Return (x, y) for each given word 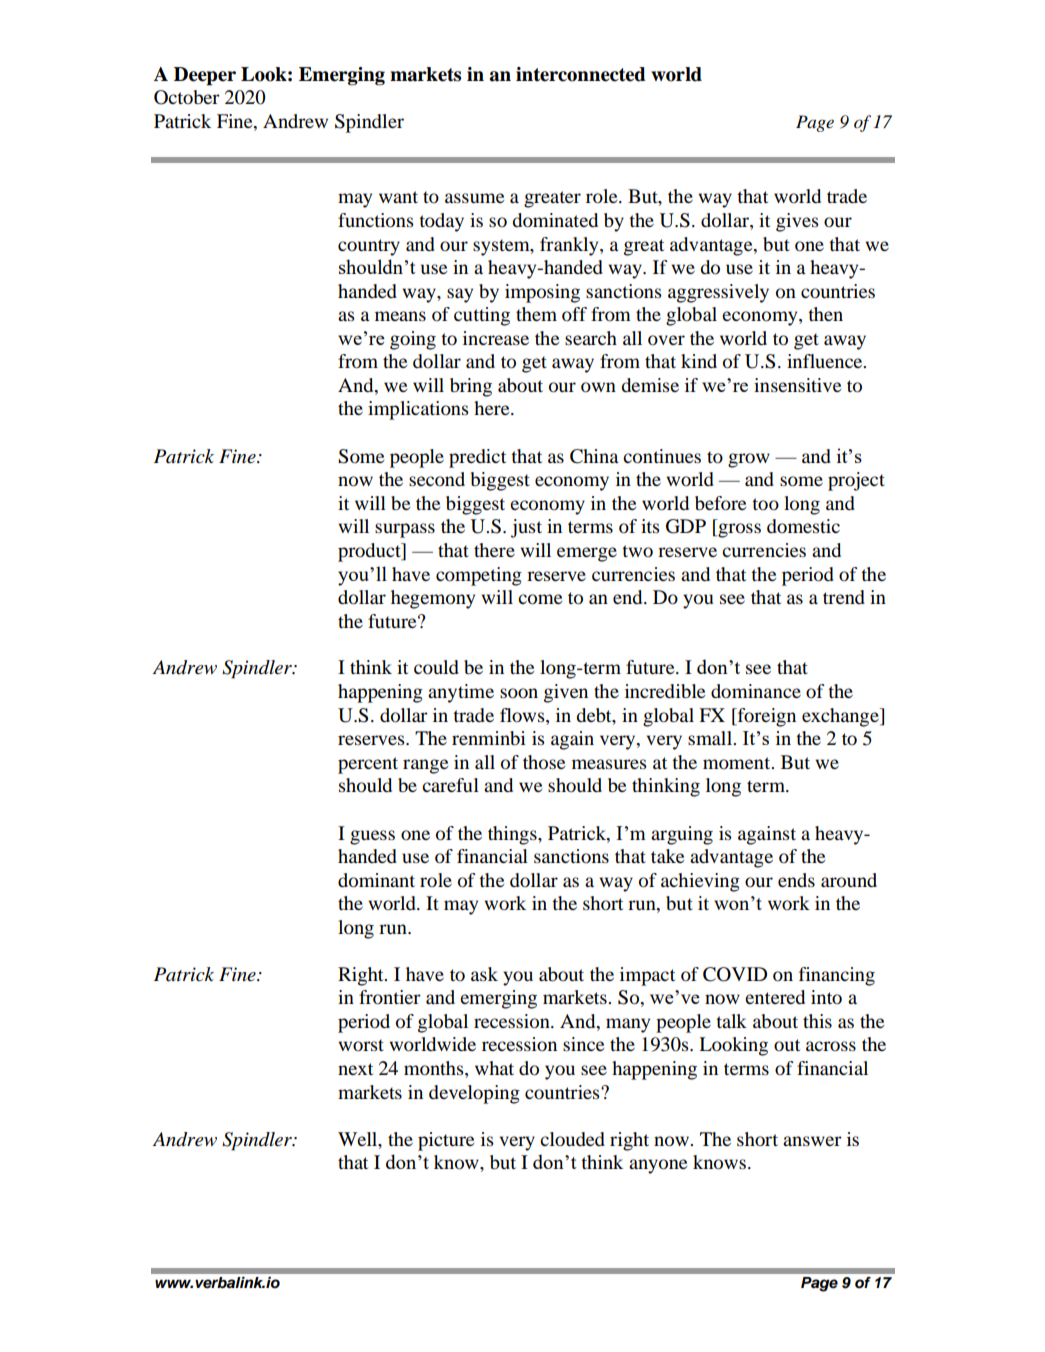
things (513, 835)
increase (496, 338)
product (370, 552)
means (400, 316)
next (355, 1069)
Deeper (205, 76)
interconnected (581, 74)
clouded (572, 1139)
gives (797, 222)
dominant (376, 880)
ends (796, 880)
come (540, 599)
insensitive (797, 385)
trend (844, 597)
